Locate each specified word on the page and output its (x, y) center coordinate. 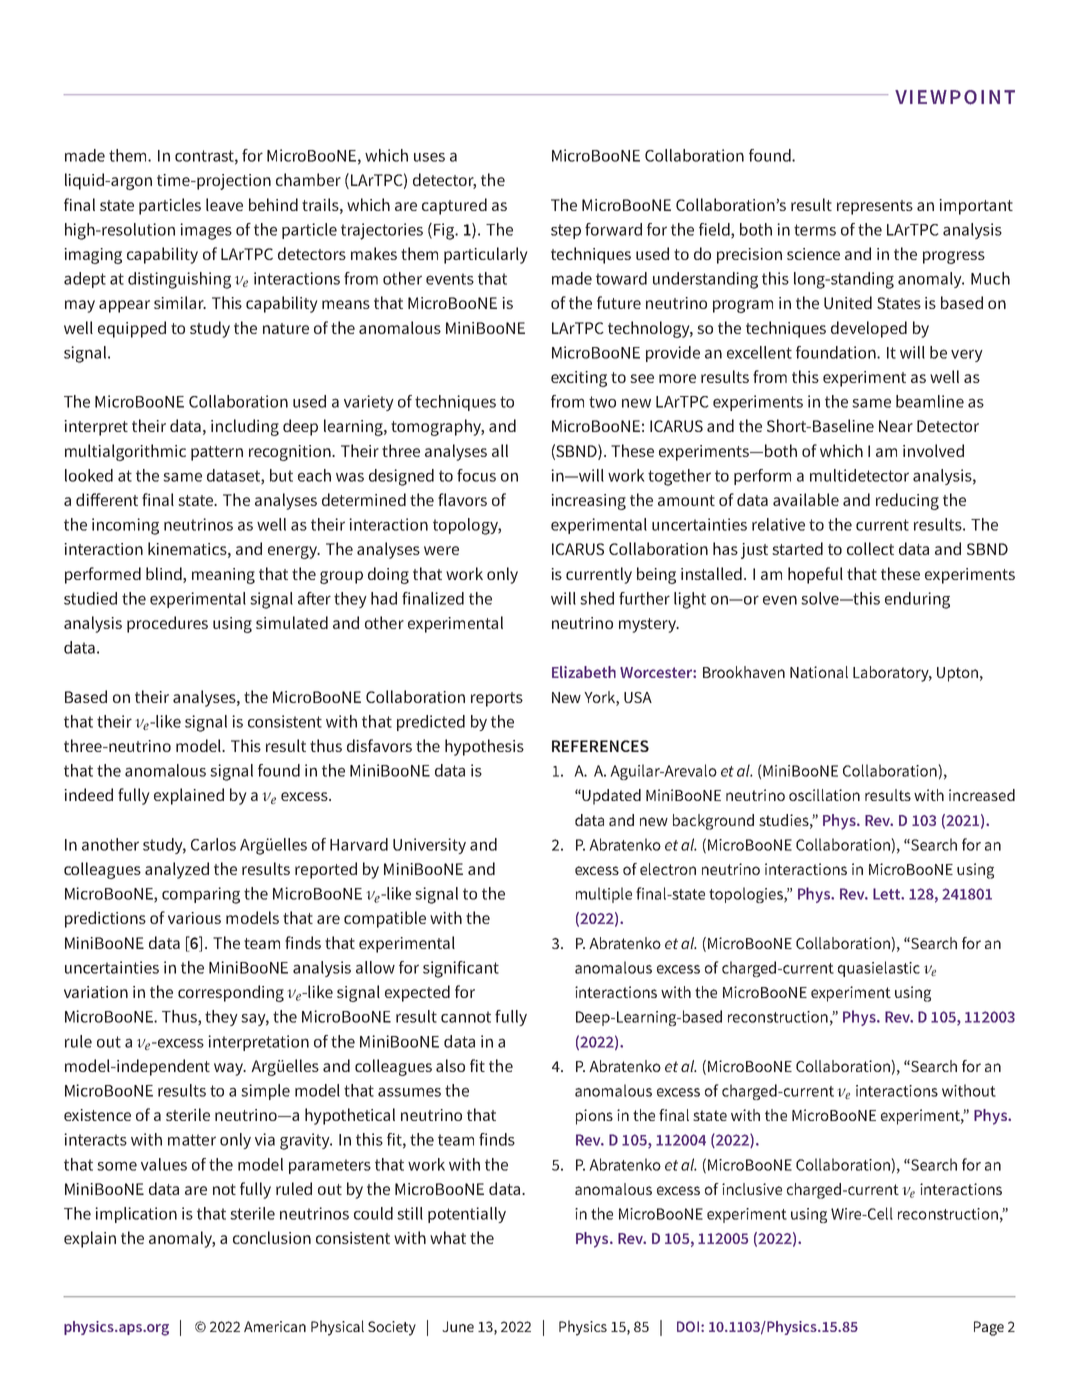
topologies (747, 895)
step (566, 231)
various (194, 918)
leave (224, 204)
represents (875, 207)
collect (870, 548)
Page (989, 1328)
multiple (604, 895)
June (458, 1326)
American (275, 1326)
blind (165, 573)
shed (597, 598)
